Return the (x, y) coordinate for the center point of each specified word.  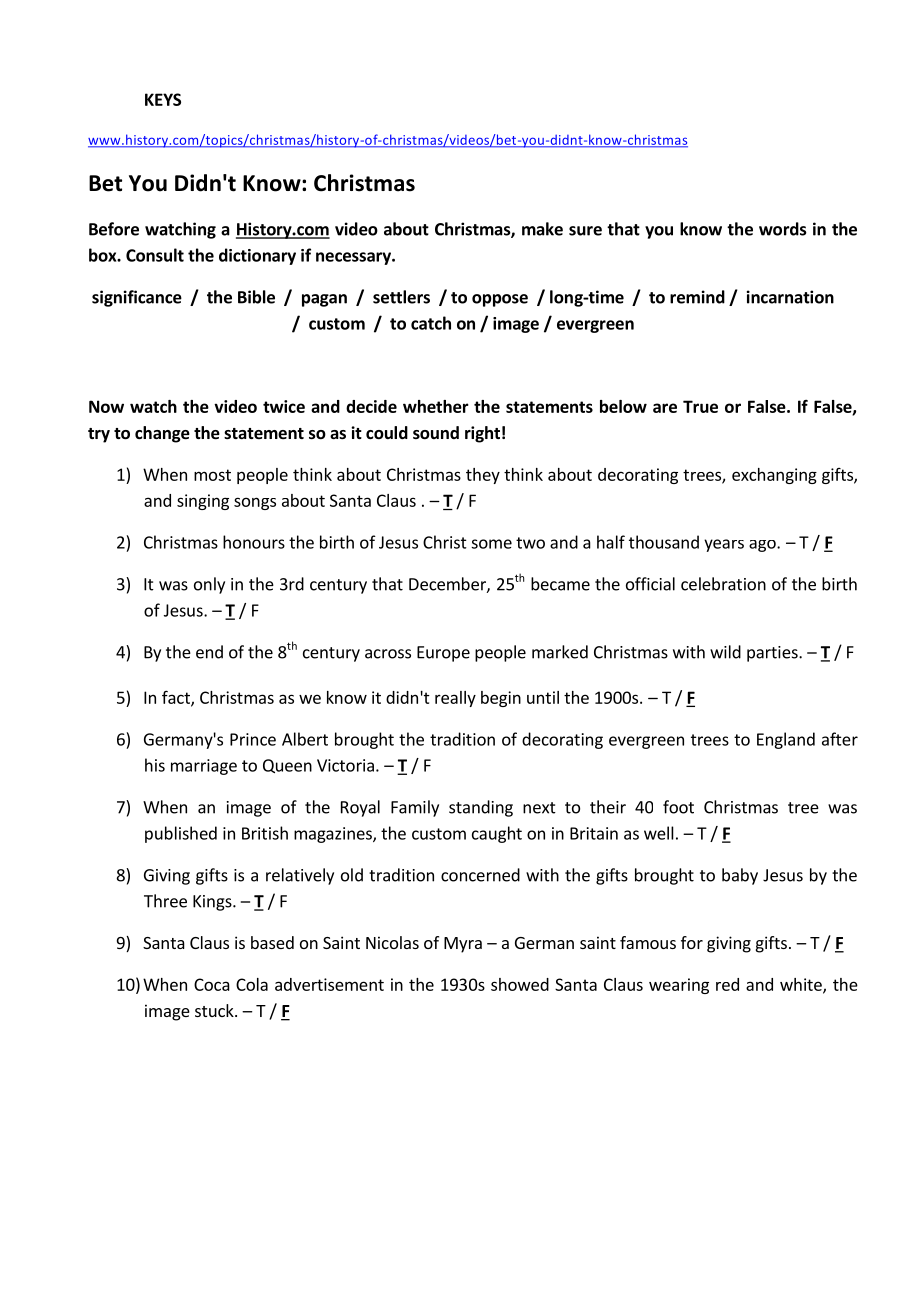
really (455, 699)
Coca (212, 984)
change (162, 434)
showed (520, 984)
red (727, 984)
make (542, 229)
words (783, 229)
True (700, 406)
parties (773, 654)
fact (177, 698)
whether (436, 406)
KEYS (163, 99)
